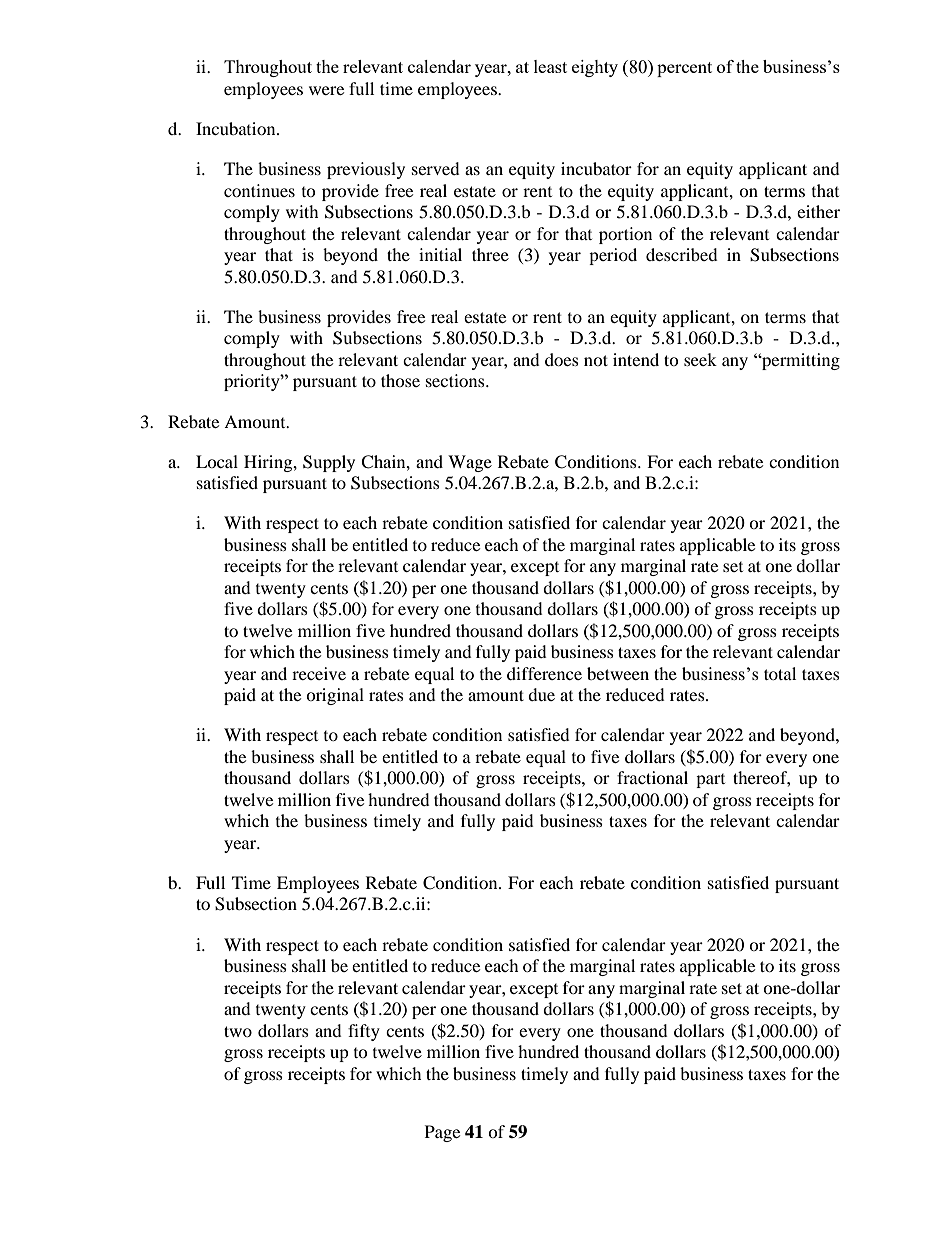 This image has width=952, height=1233. What do you see at coordinates (780, 673) in the image?
I see `total` at bounding box center [780, 673].
